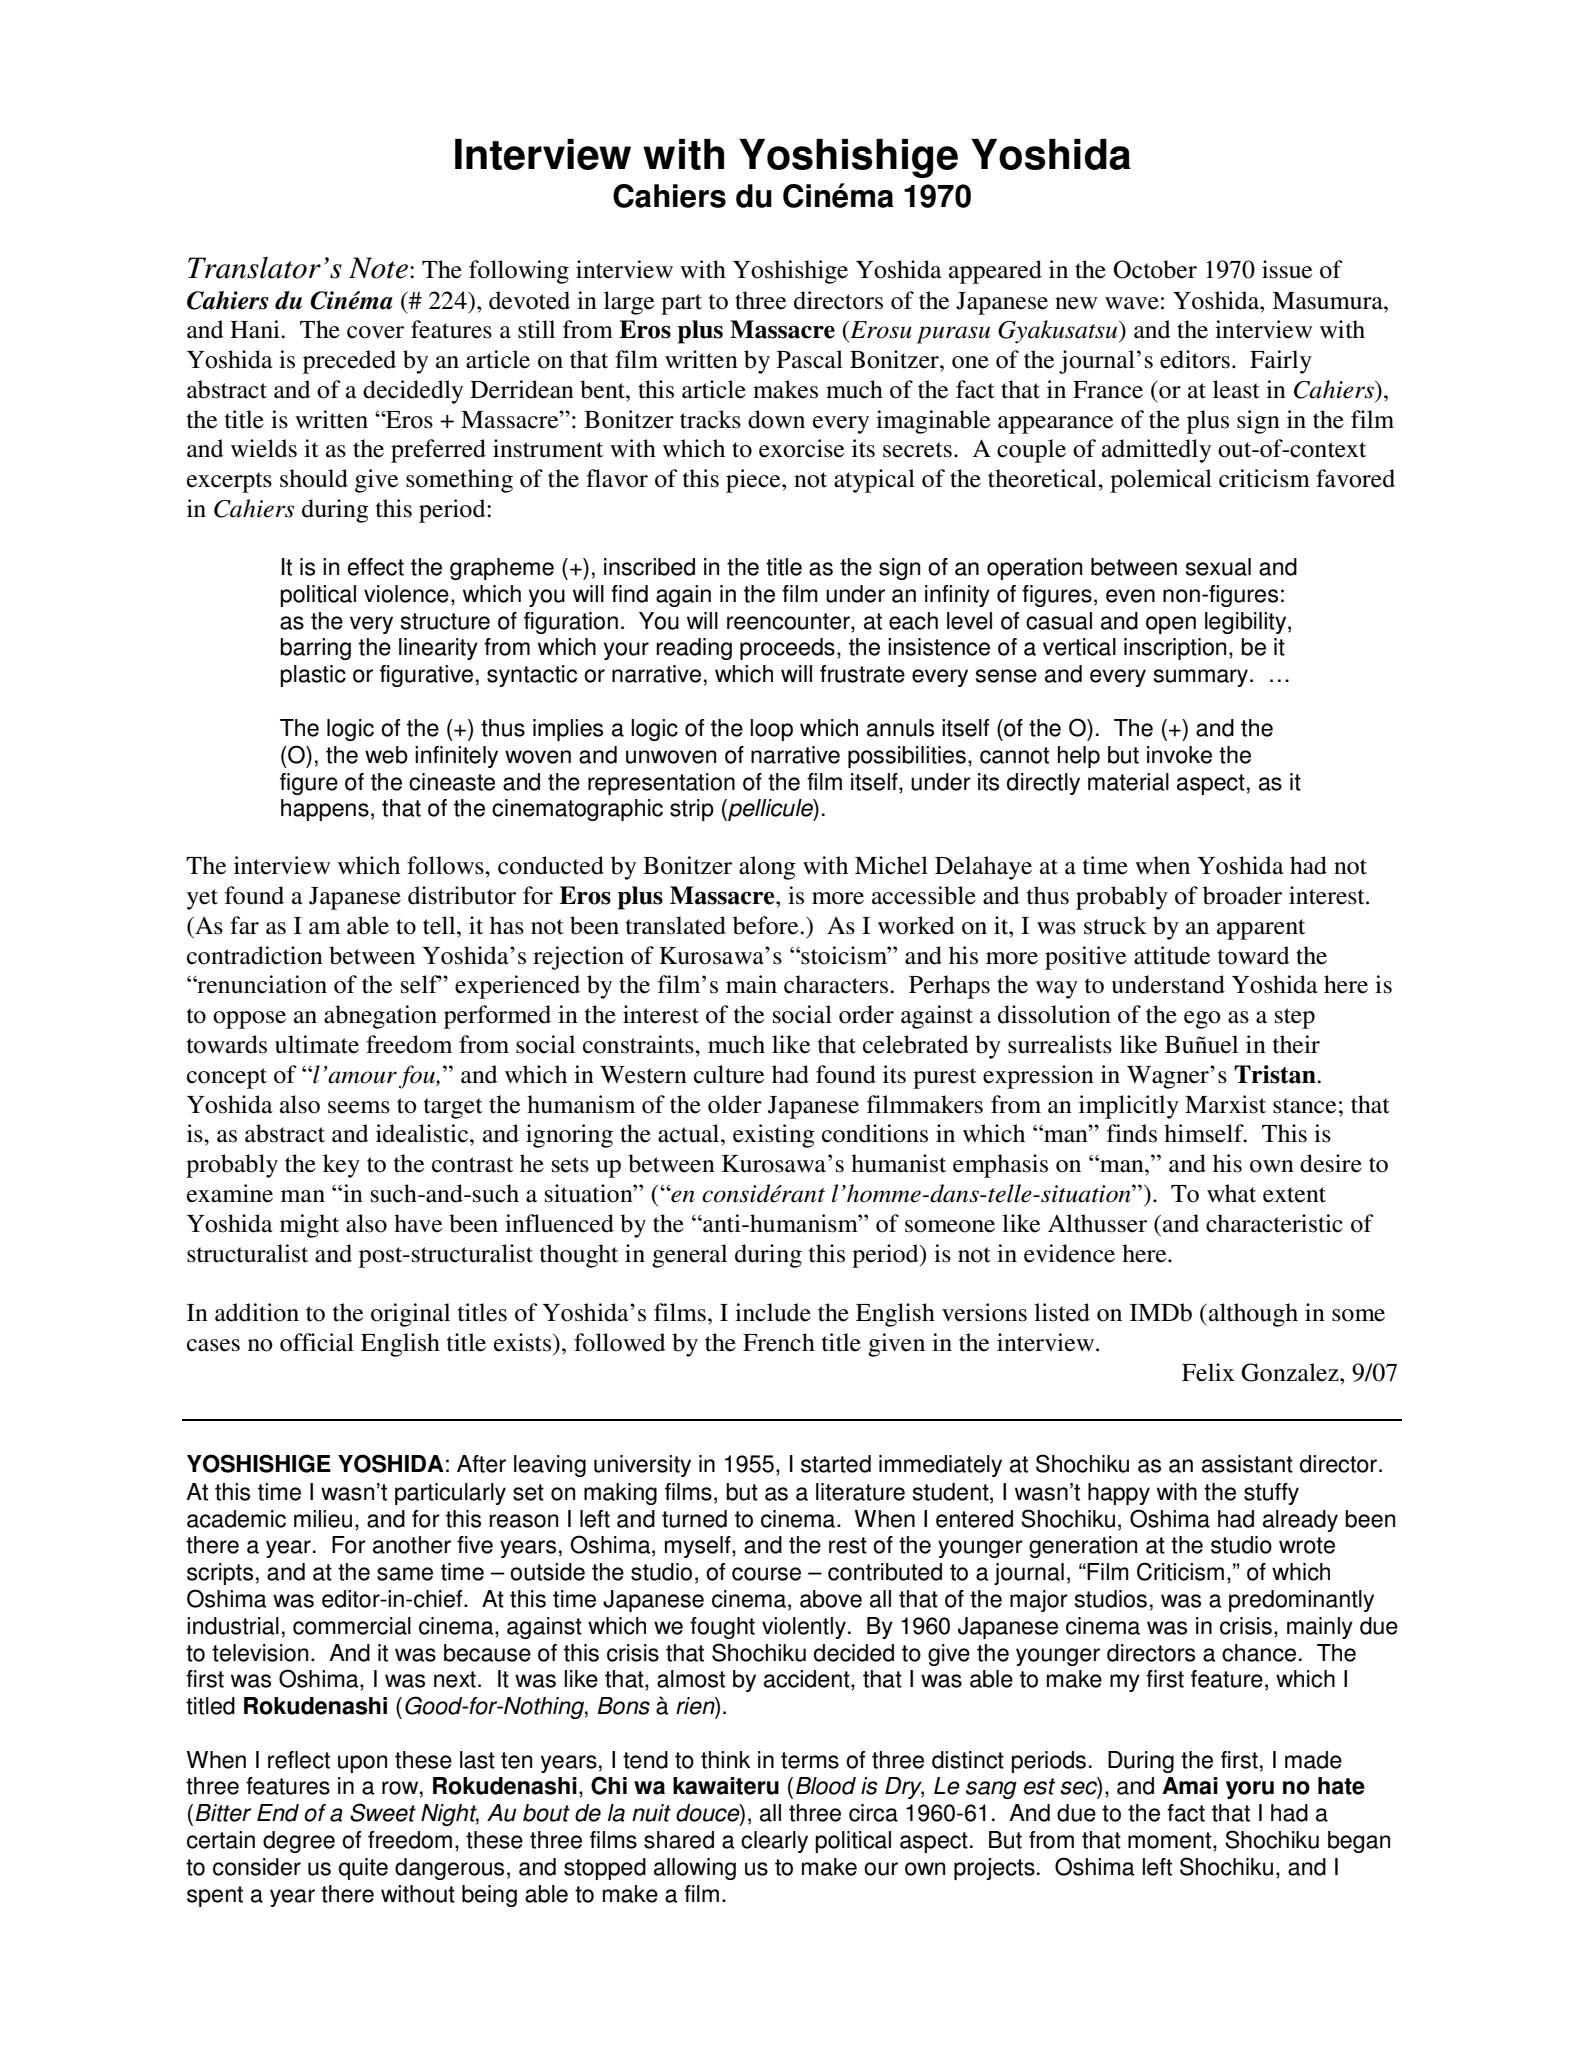 The image size is (1585, 2051). Describe the element at coordinates (836, 1464) in the image. I see `started` at that location.
